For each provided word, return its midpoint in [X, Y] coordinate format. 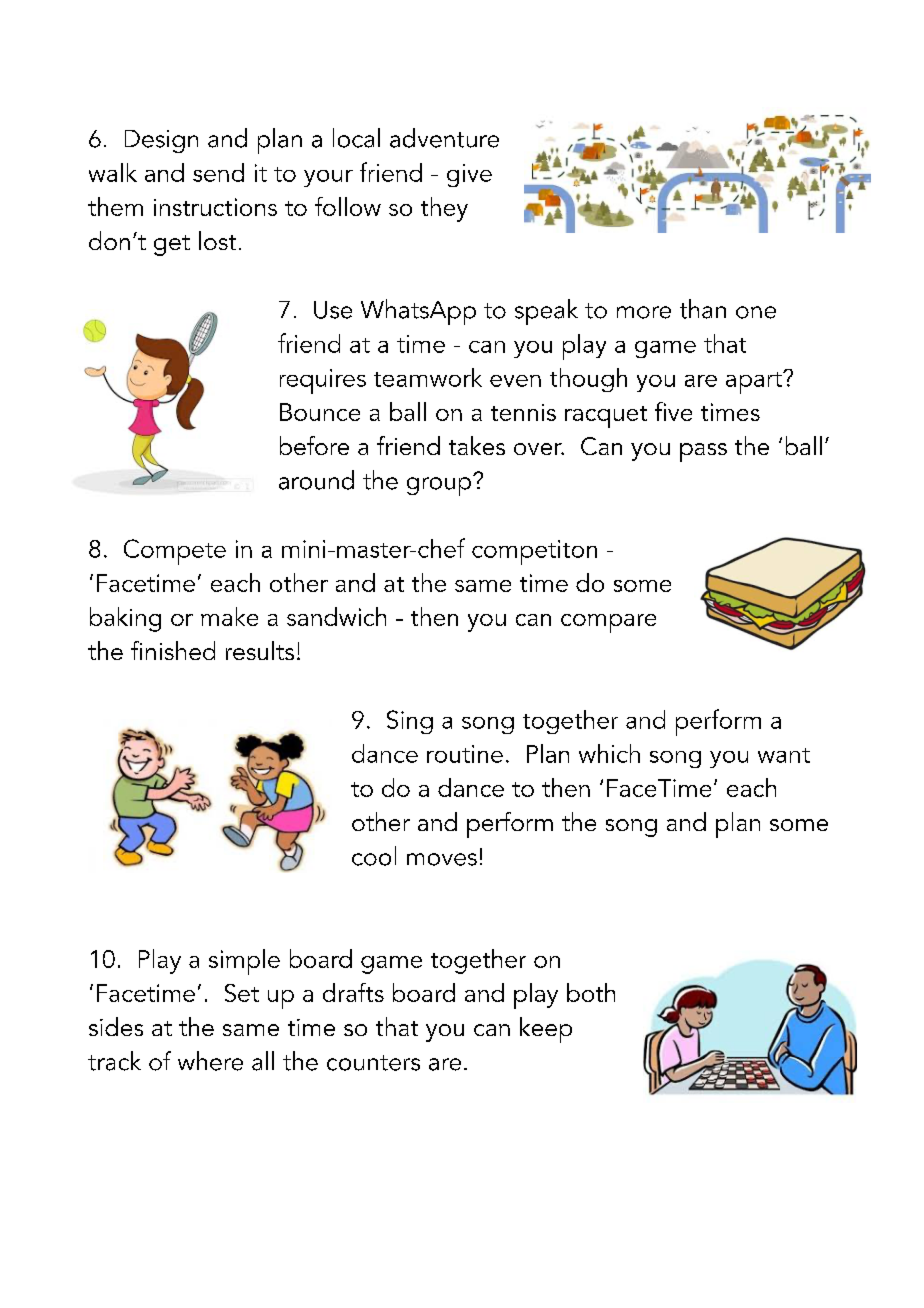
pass [703, 452]
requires [323, 381]
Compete [175, 552]
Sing [410, 722]
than [703, 309]
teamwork [428, 377]
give [469, 175]
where [210, 1061]
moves [442, 859]
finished [173, 650]
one [756, 312]
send [218, 172]
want [784, 755]
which [609, 753]
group [440, 485]
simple [244, 962]
